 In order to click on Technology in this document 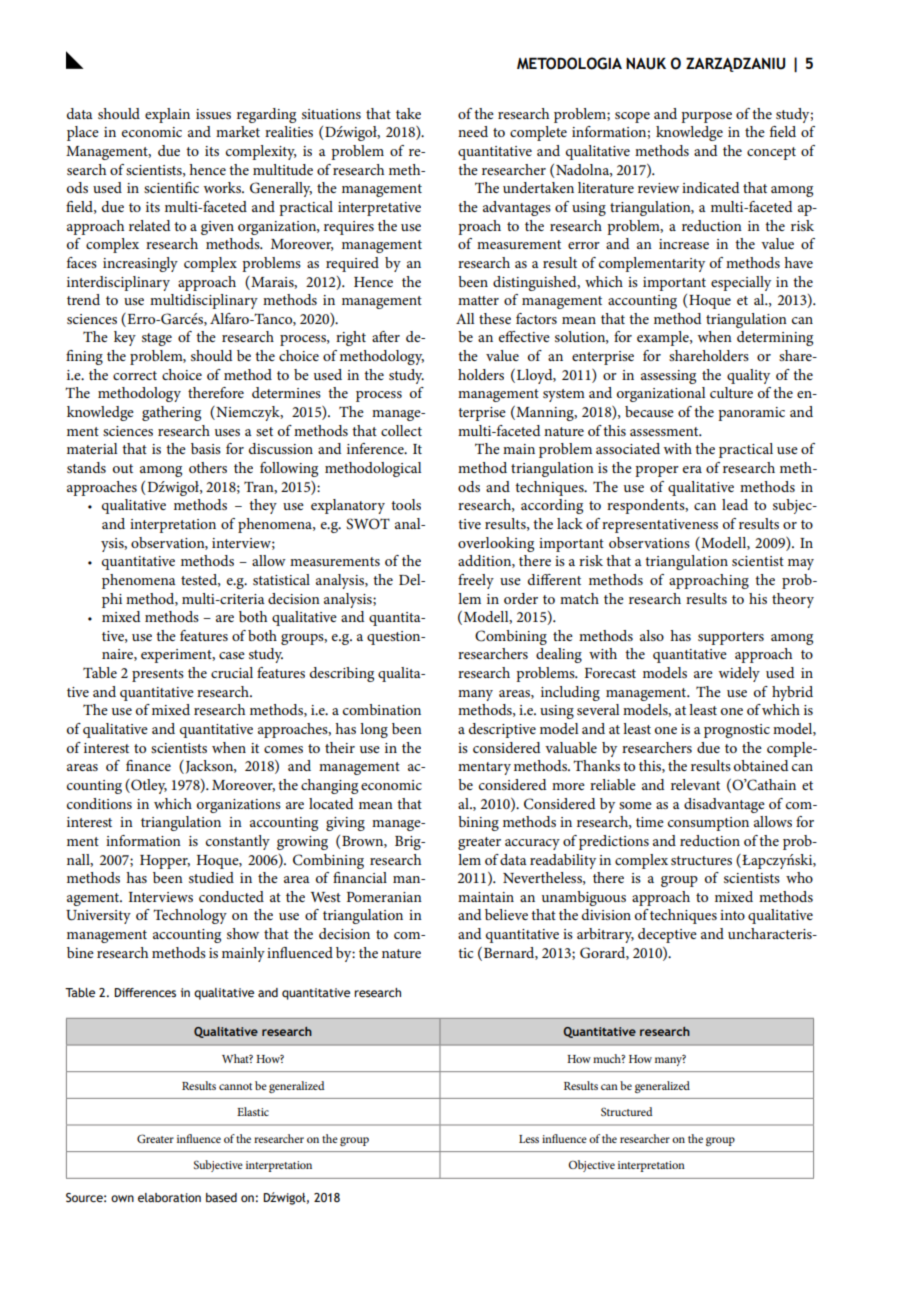, I will do `click(190, 916)`.
